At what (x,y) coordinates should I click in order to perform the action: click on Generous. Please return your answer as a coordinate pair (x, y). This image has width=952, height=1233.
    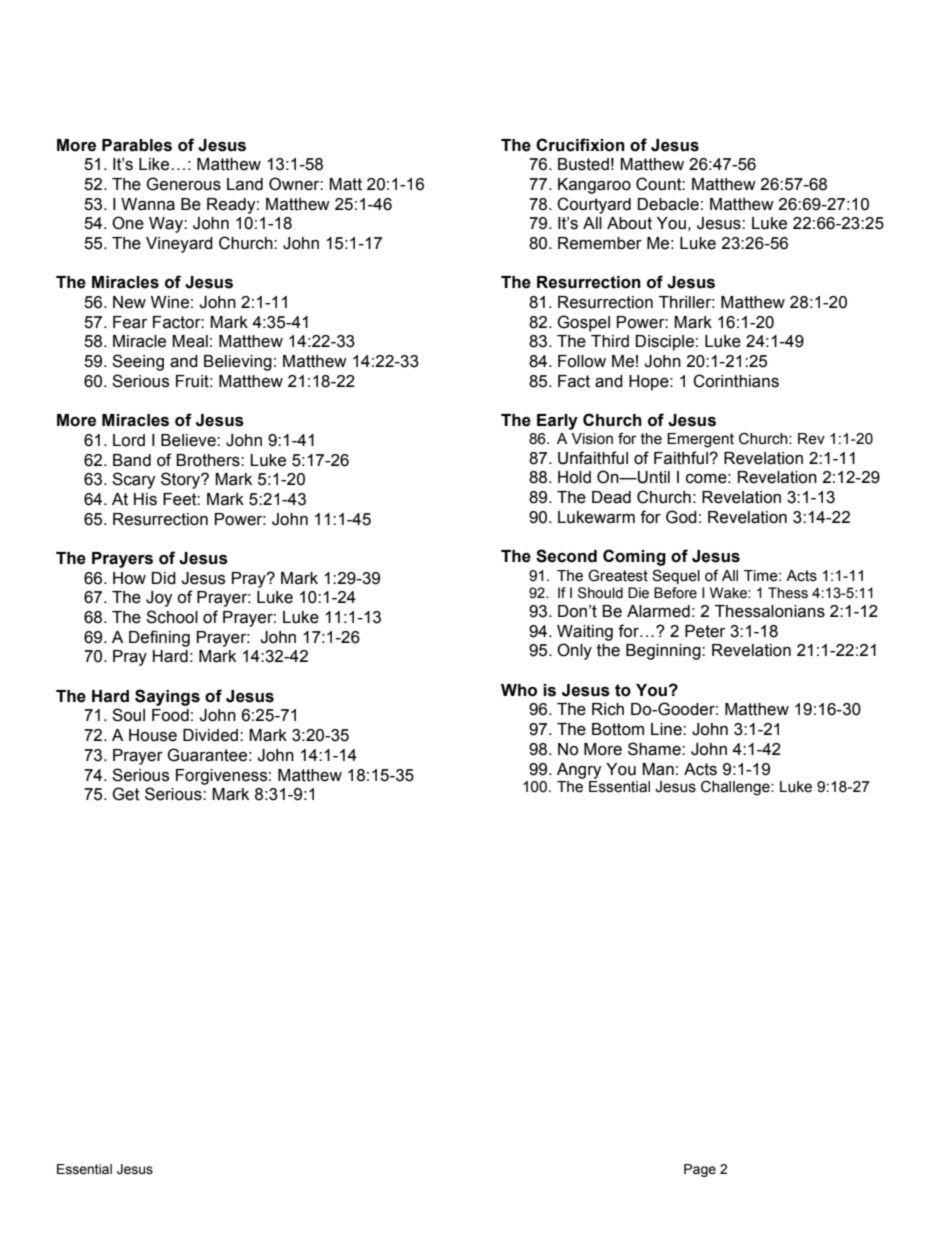
    Looking at the image, I should click on (183, 184).
